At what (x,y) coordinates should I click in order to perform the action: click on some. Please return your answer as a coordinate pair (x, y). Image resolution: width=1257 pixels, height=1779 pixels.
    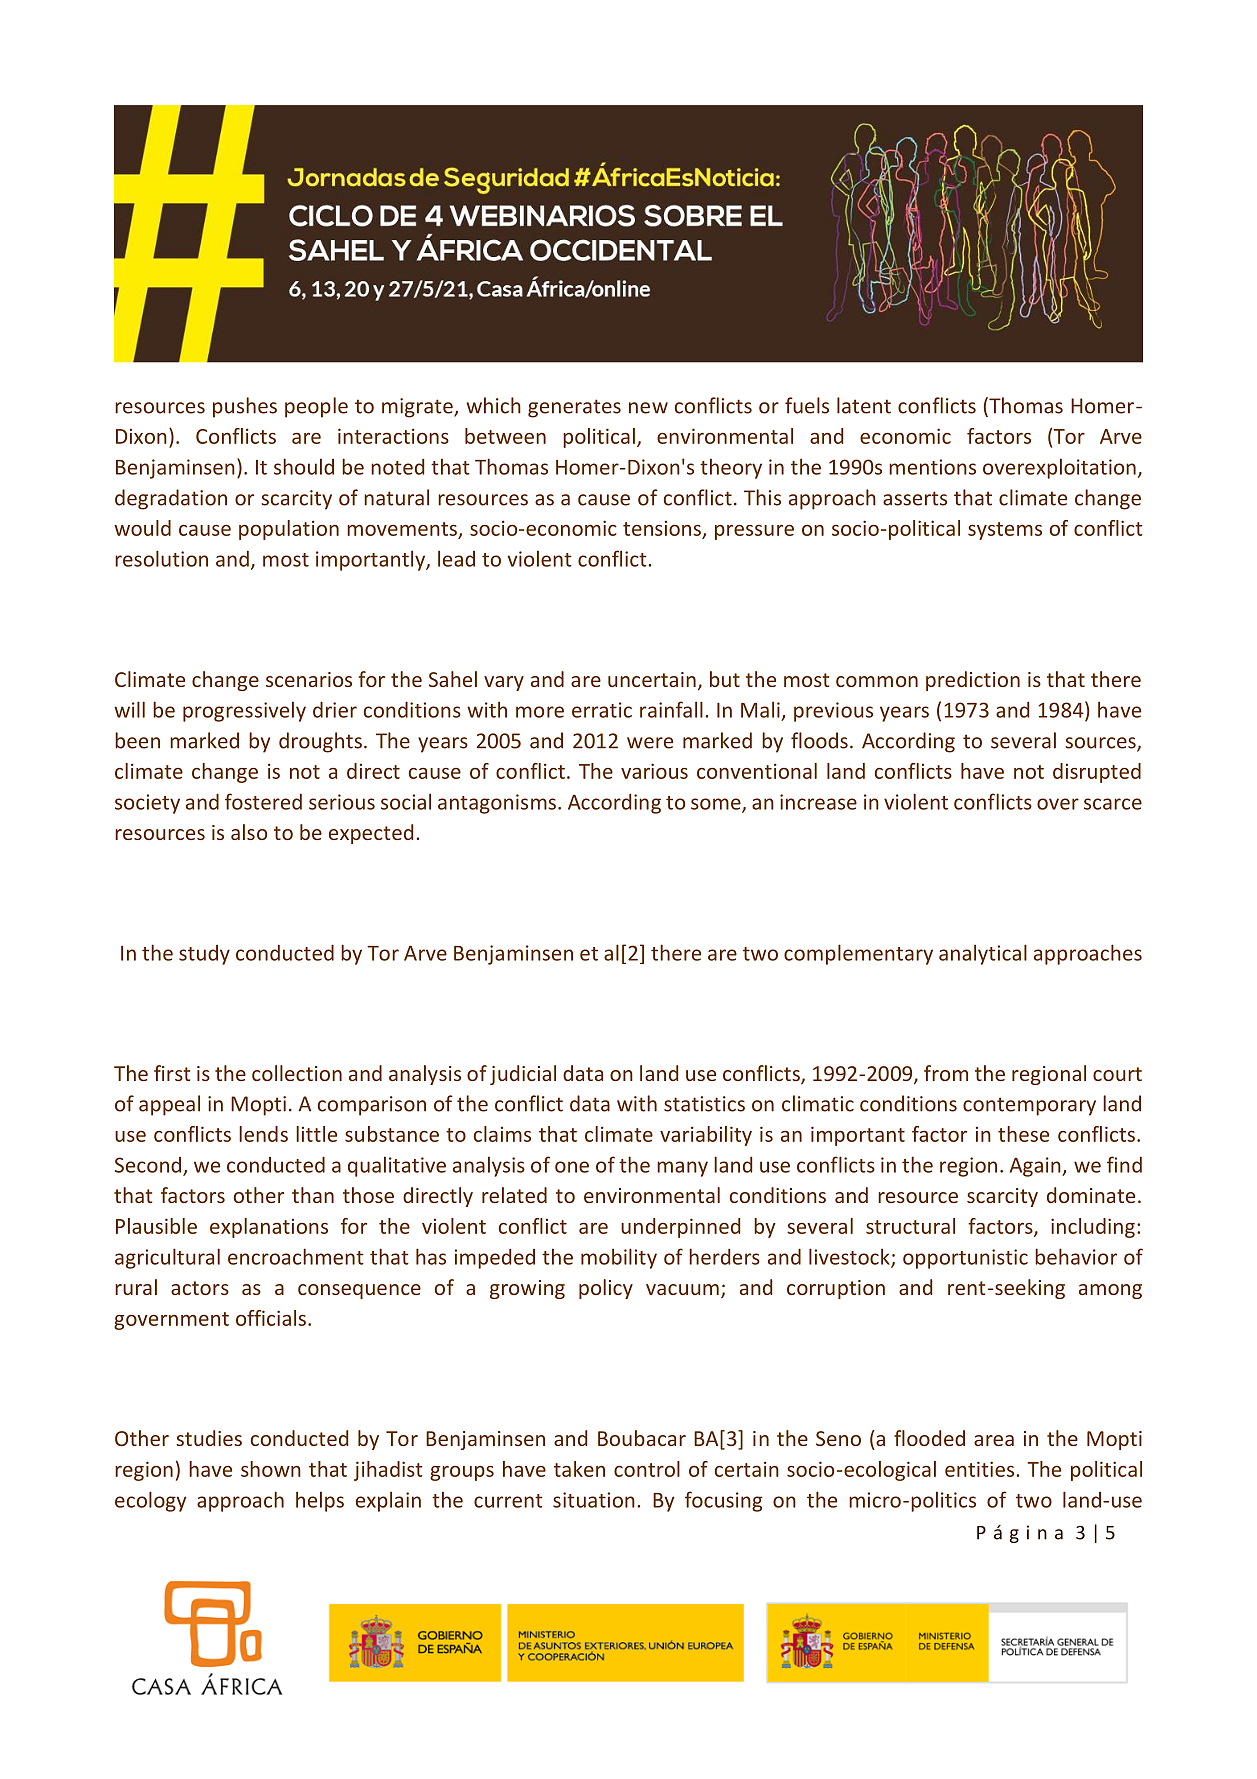
    Looking at the image, I should click on (717, 805).
